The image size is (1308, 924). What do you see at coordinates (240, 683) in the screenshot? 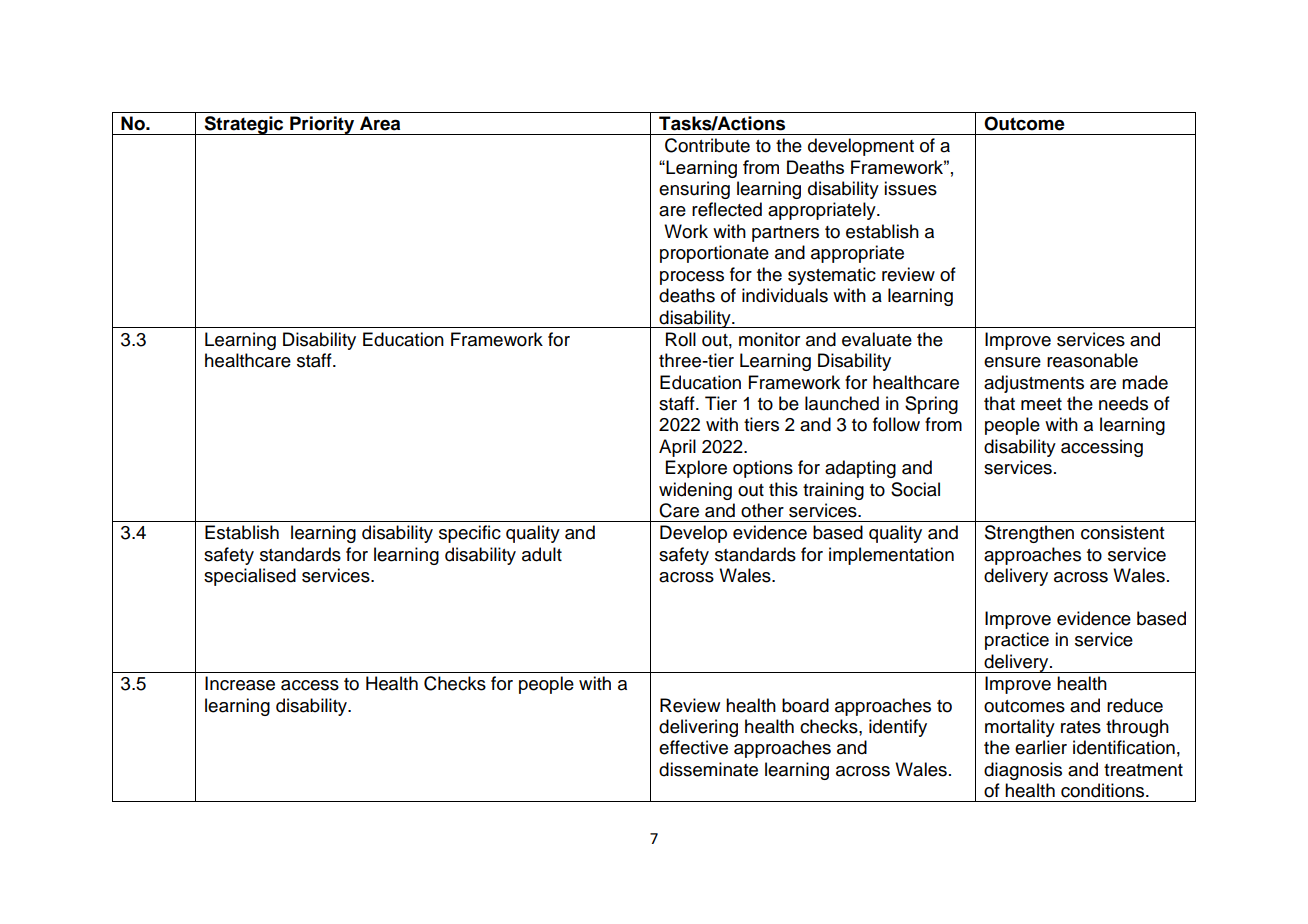
I see `Increase` at bounding box center [240, 683].
